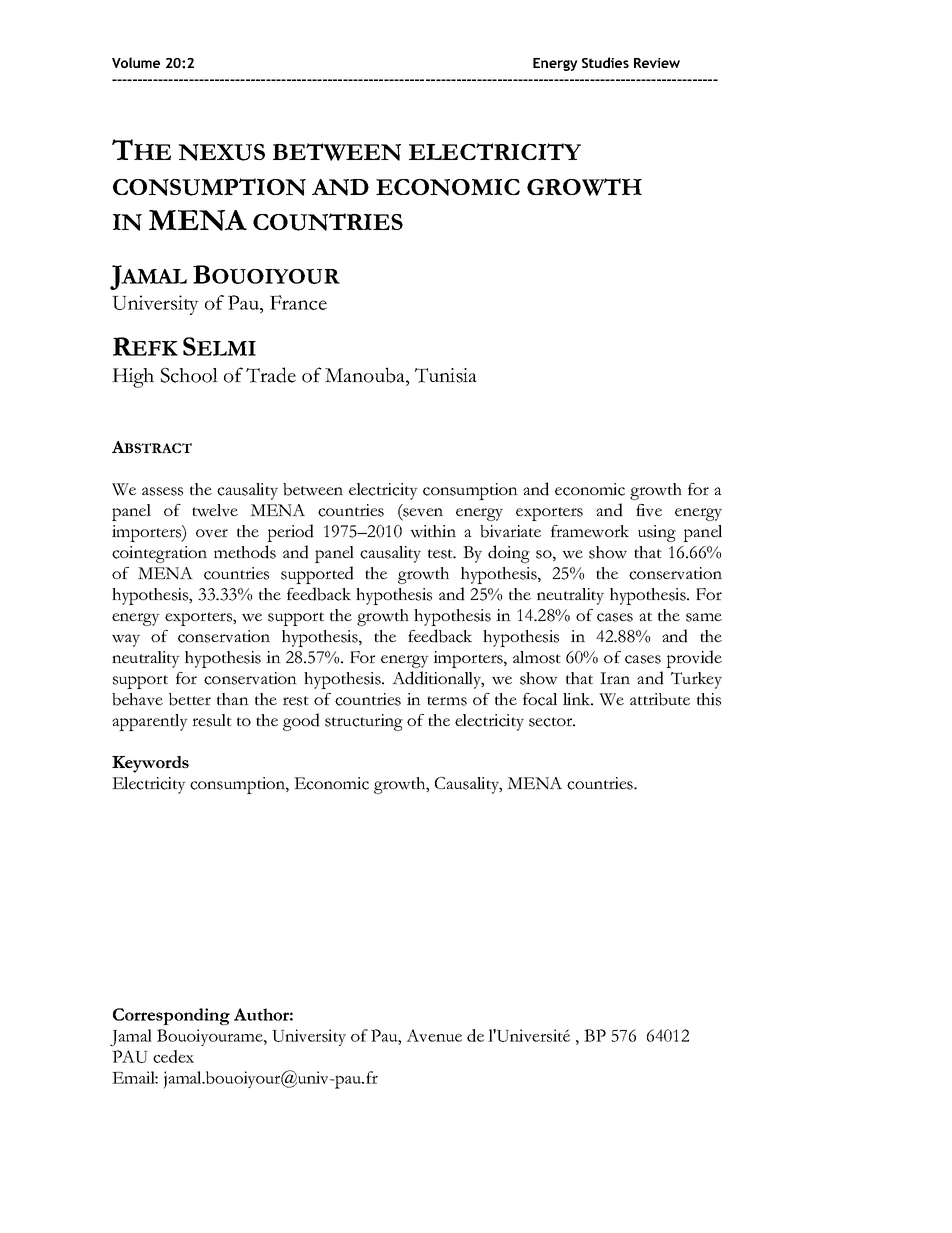 Image resolution: width=952 pixels, height=1233 pixels. Describe the element at coordinates (136, 62) in the screenshot. I see `Volume` at that location.
